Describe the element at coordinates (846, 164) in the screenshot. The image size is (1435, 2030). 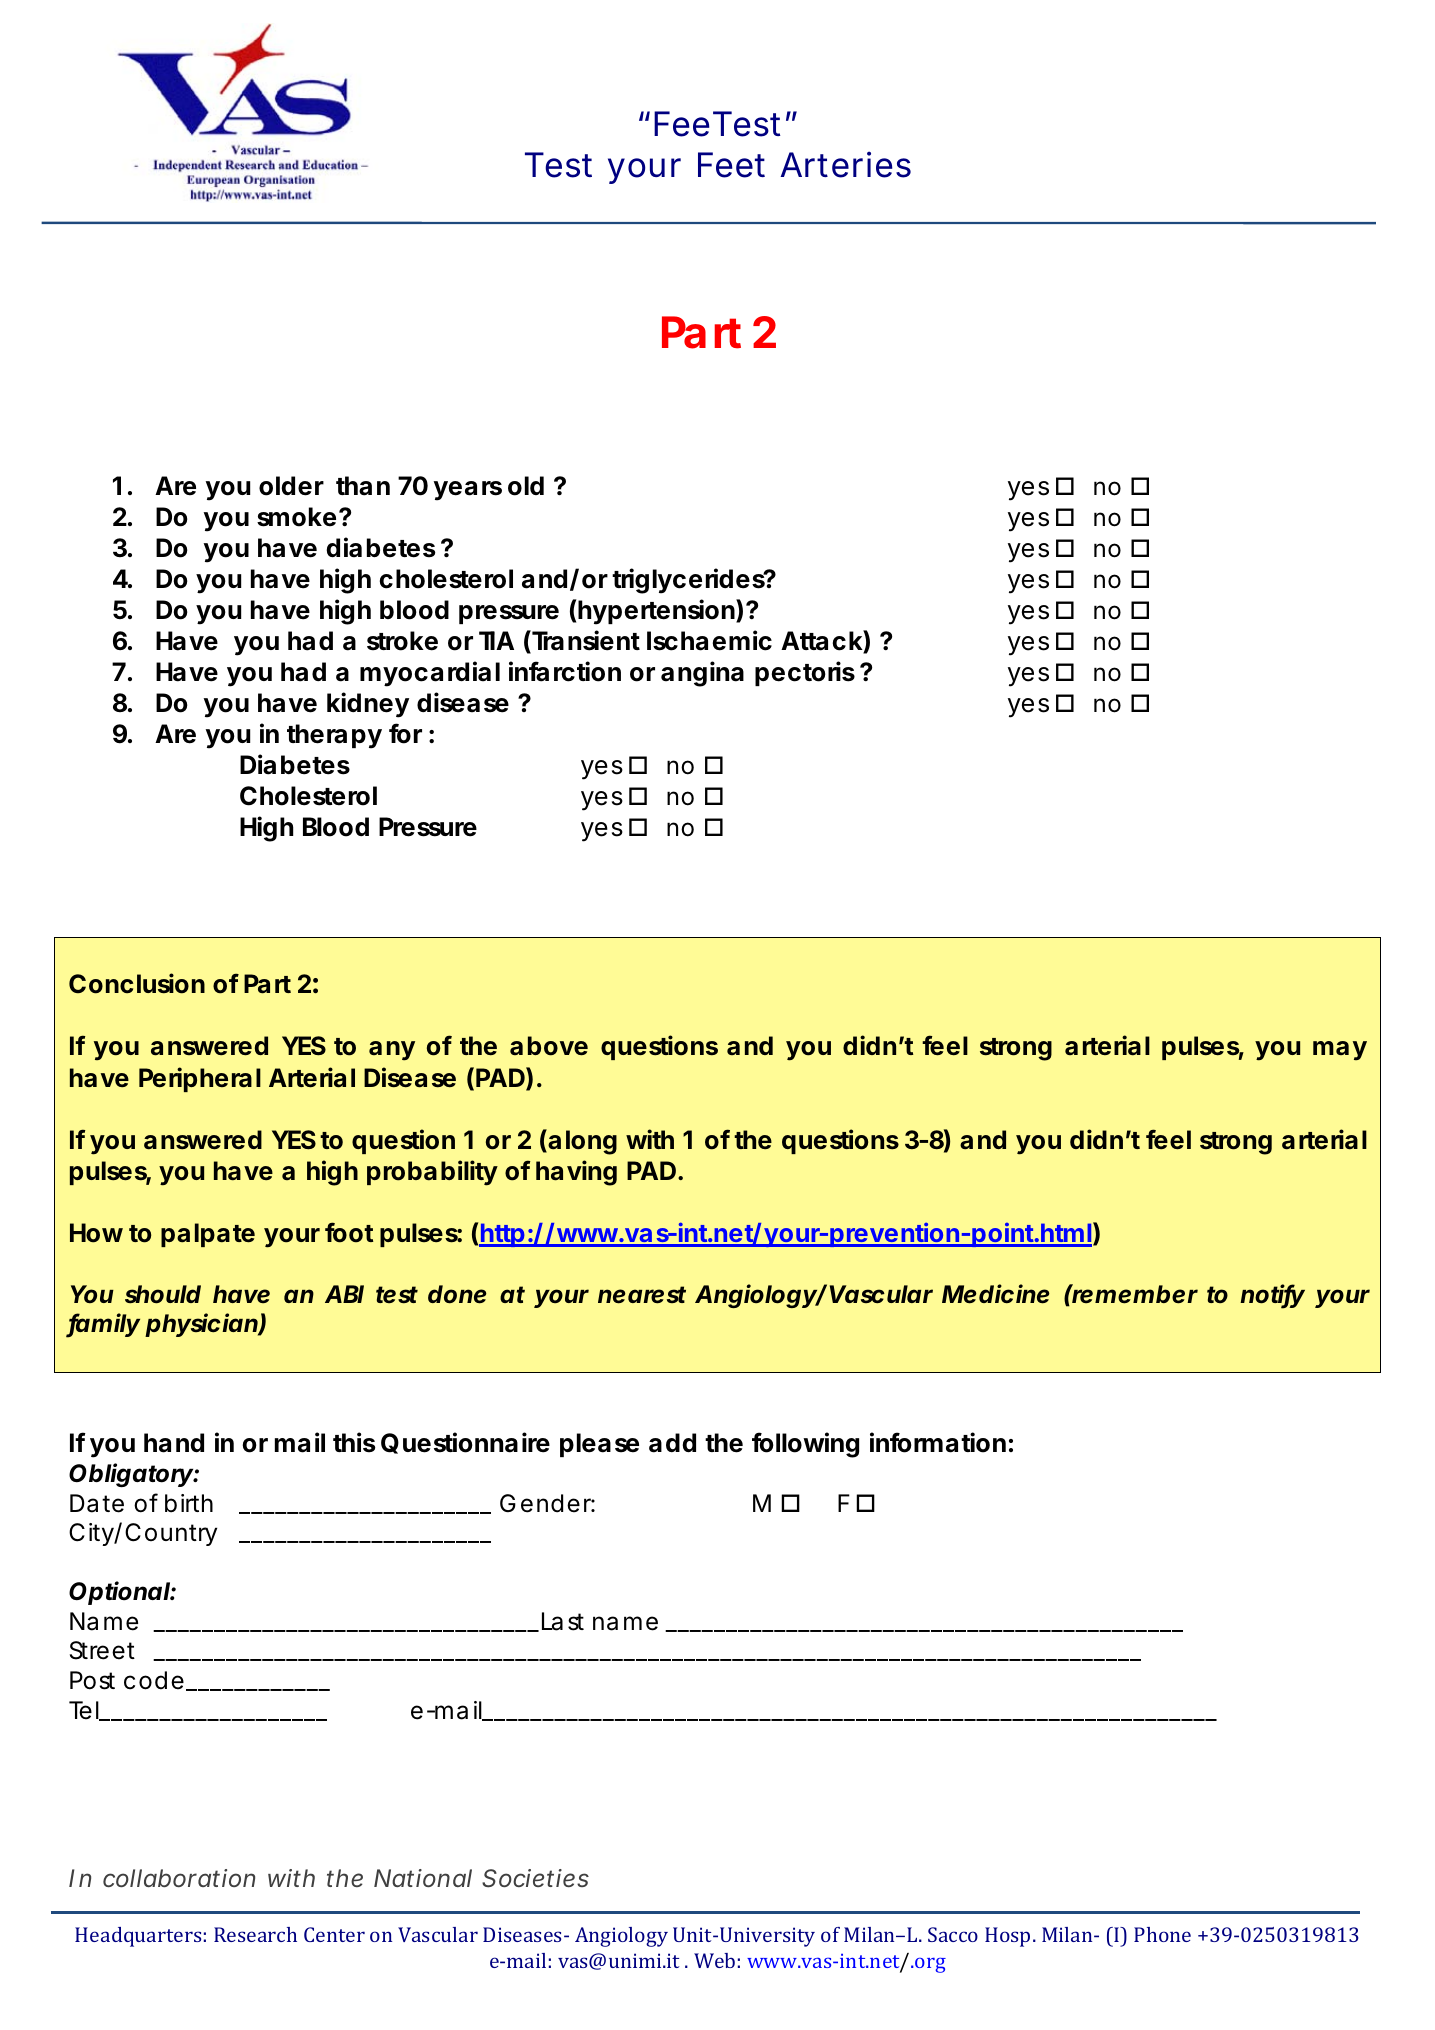
I see `Arteries` at that location.
